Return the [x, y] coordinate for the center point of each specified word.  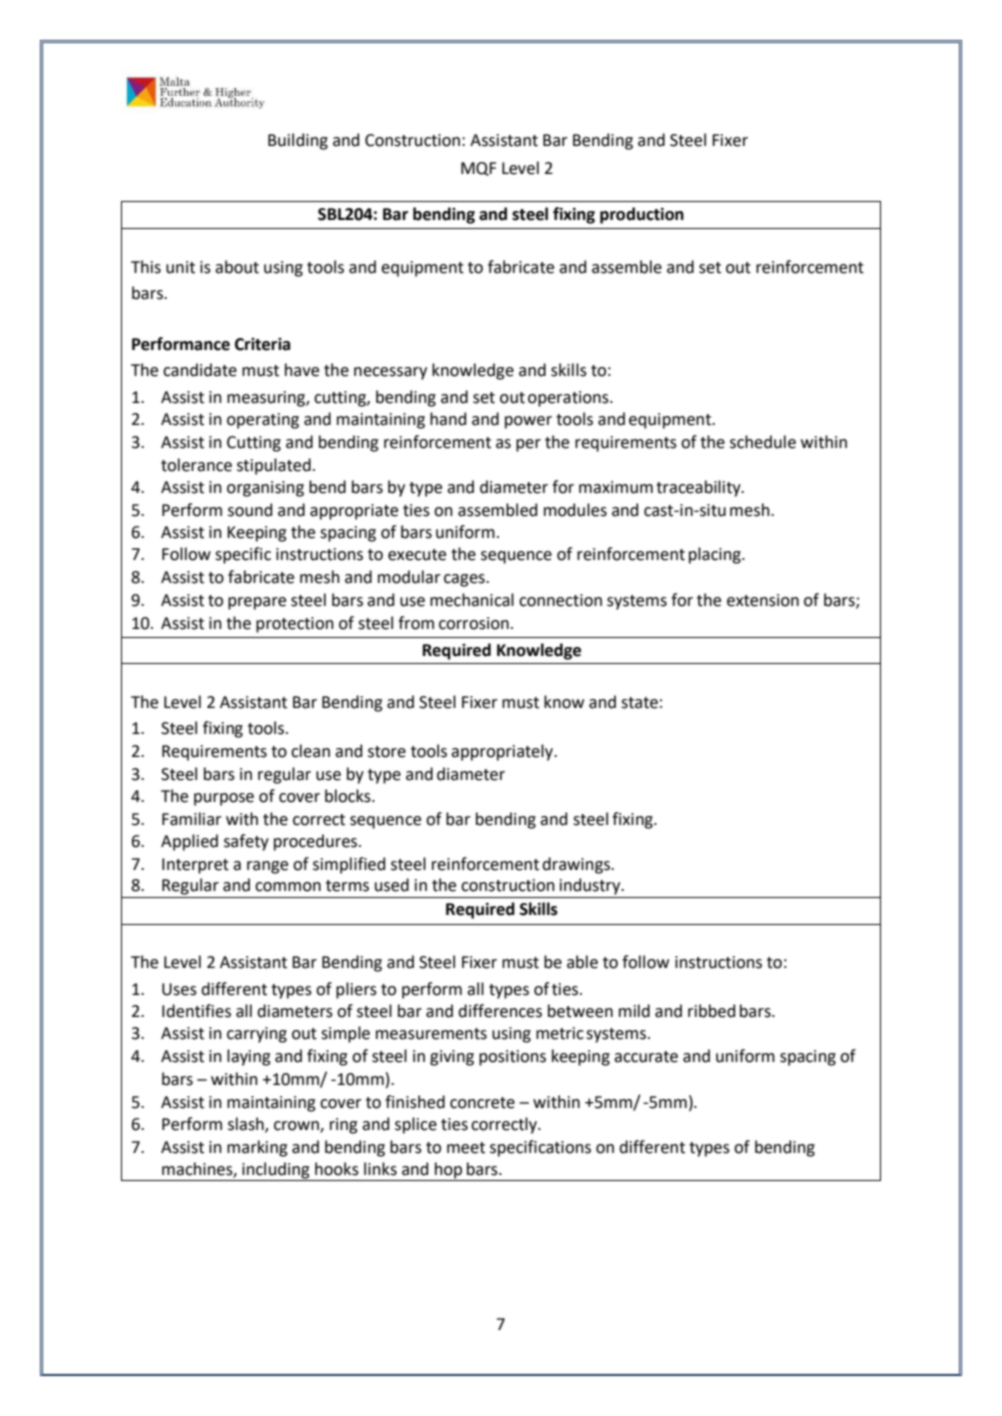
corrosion [474, 623]
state [639, 703]
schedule [763, 442]
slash [247, 1125]
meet [466, 1148]
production [642, 215]
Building [298, 141]
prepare [257, 603]
